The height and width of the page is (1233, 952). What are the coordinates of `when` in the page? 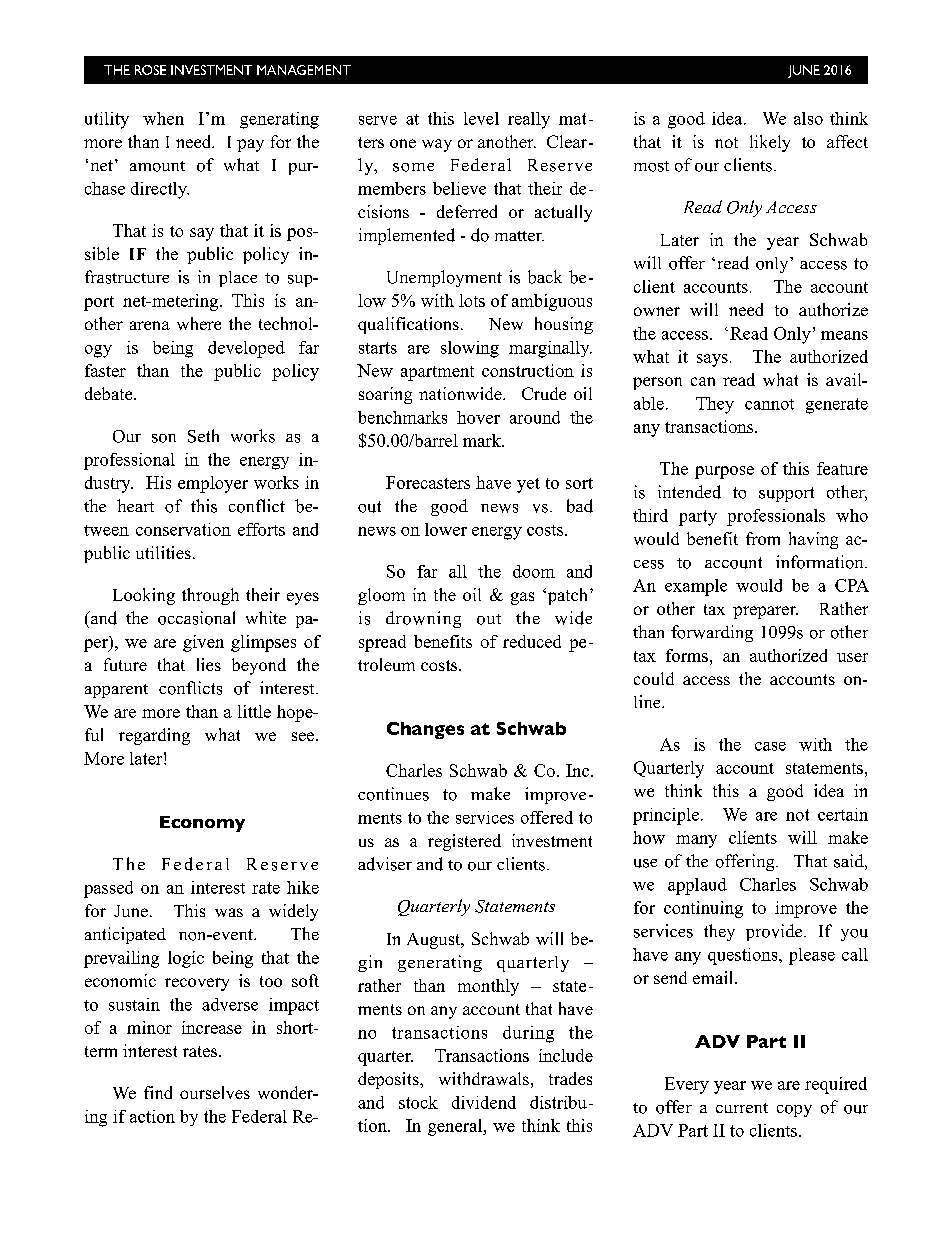 It's located at (163, 118).
